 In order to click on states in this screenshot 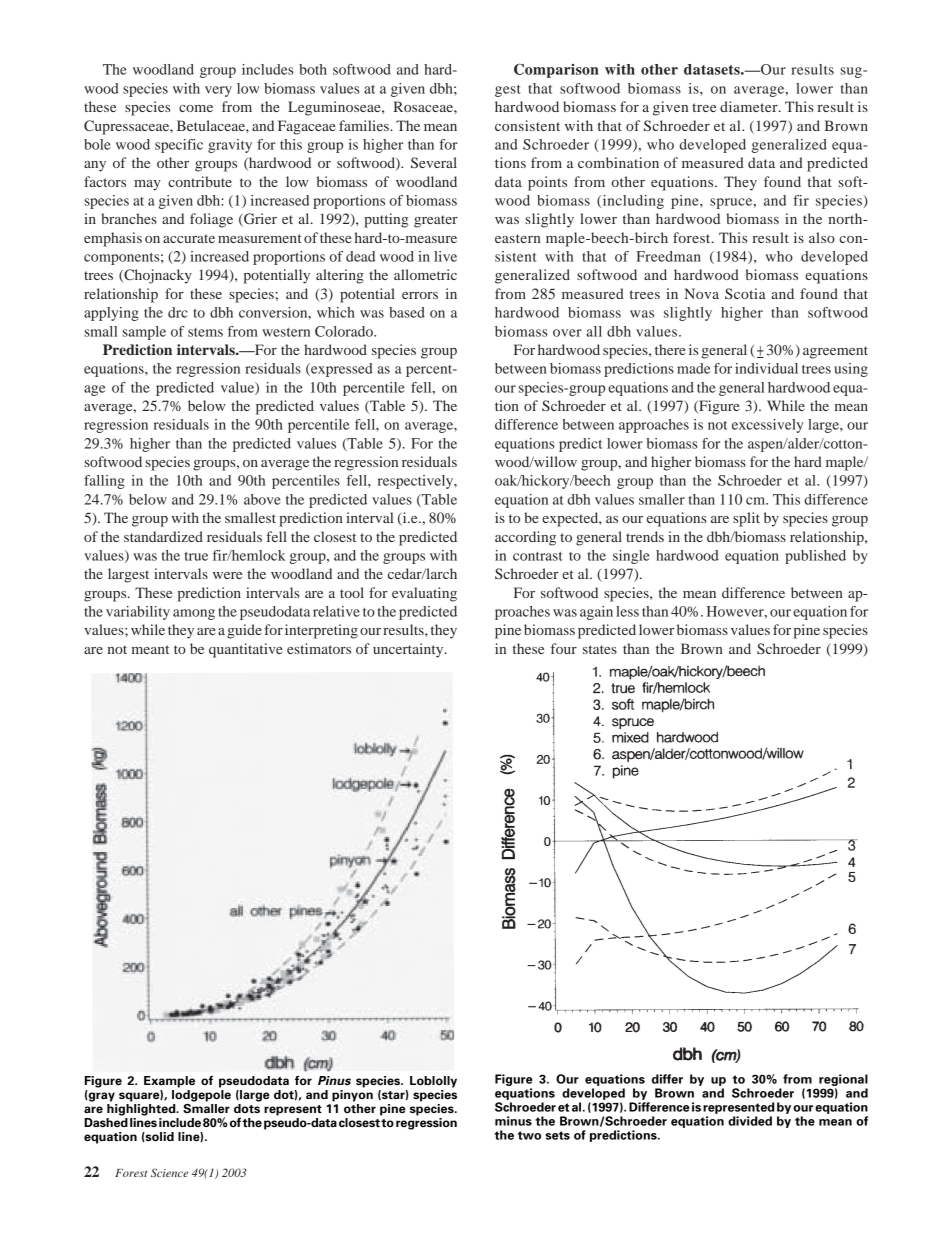, I will do `click(600, 649)`.
